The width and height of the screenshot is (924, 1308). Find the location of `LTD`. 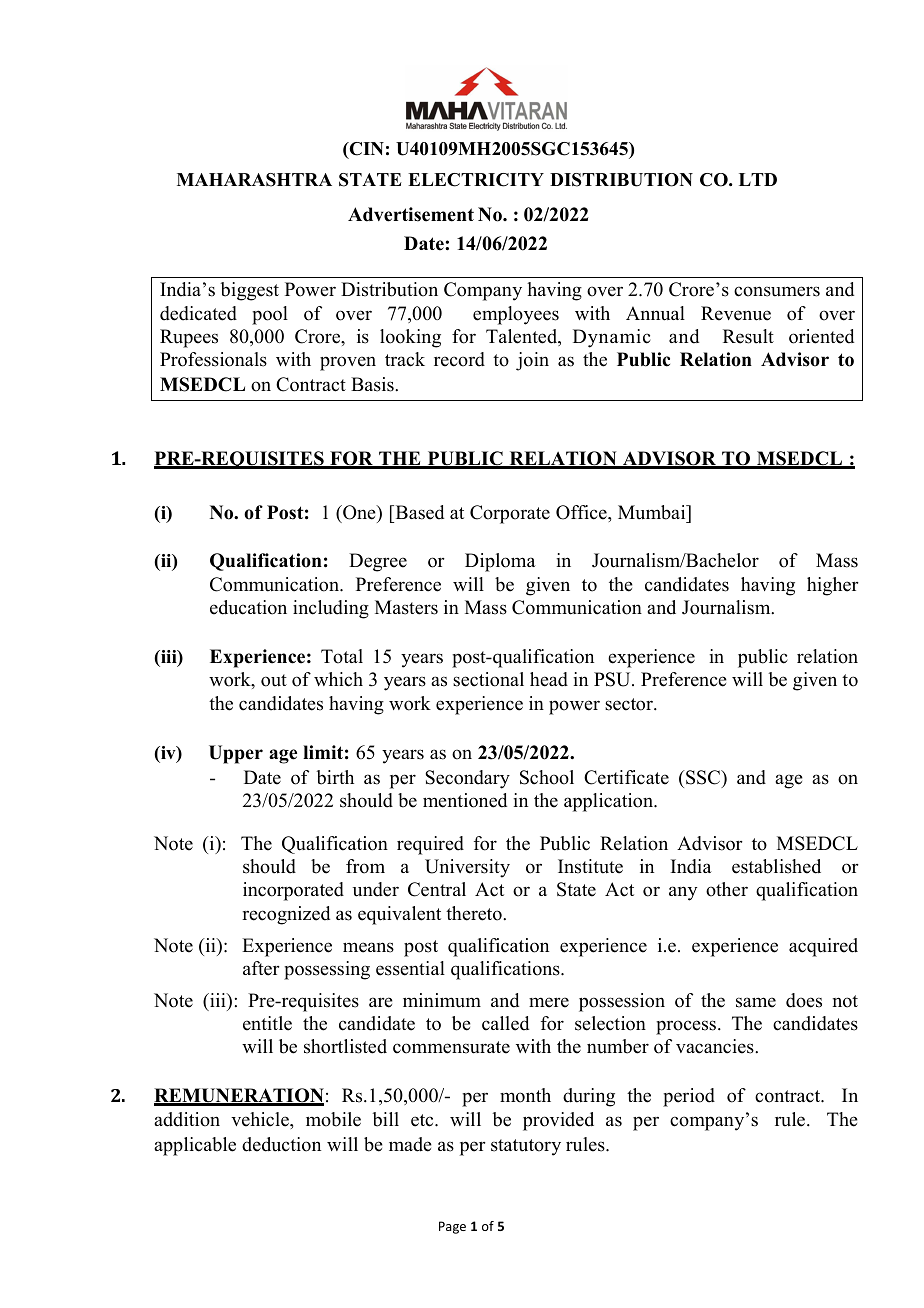

LTD is located at coordinates (758, 179).
